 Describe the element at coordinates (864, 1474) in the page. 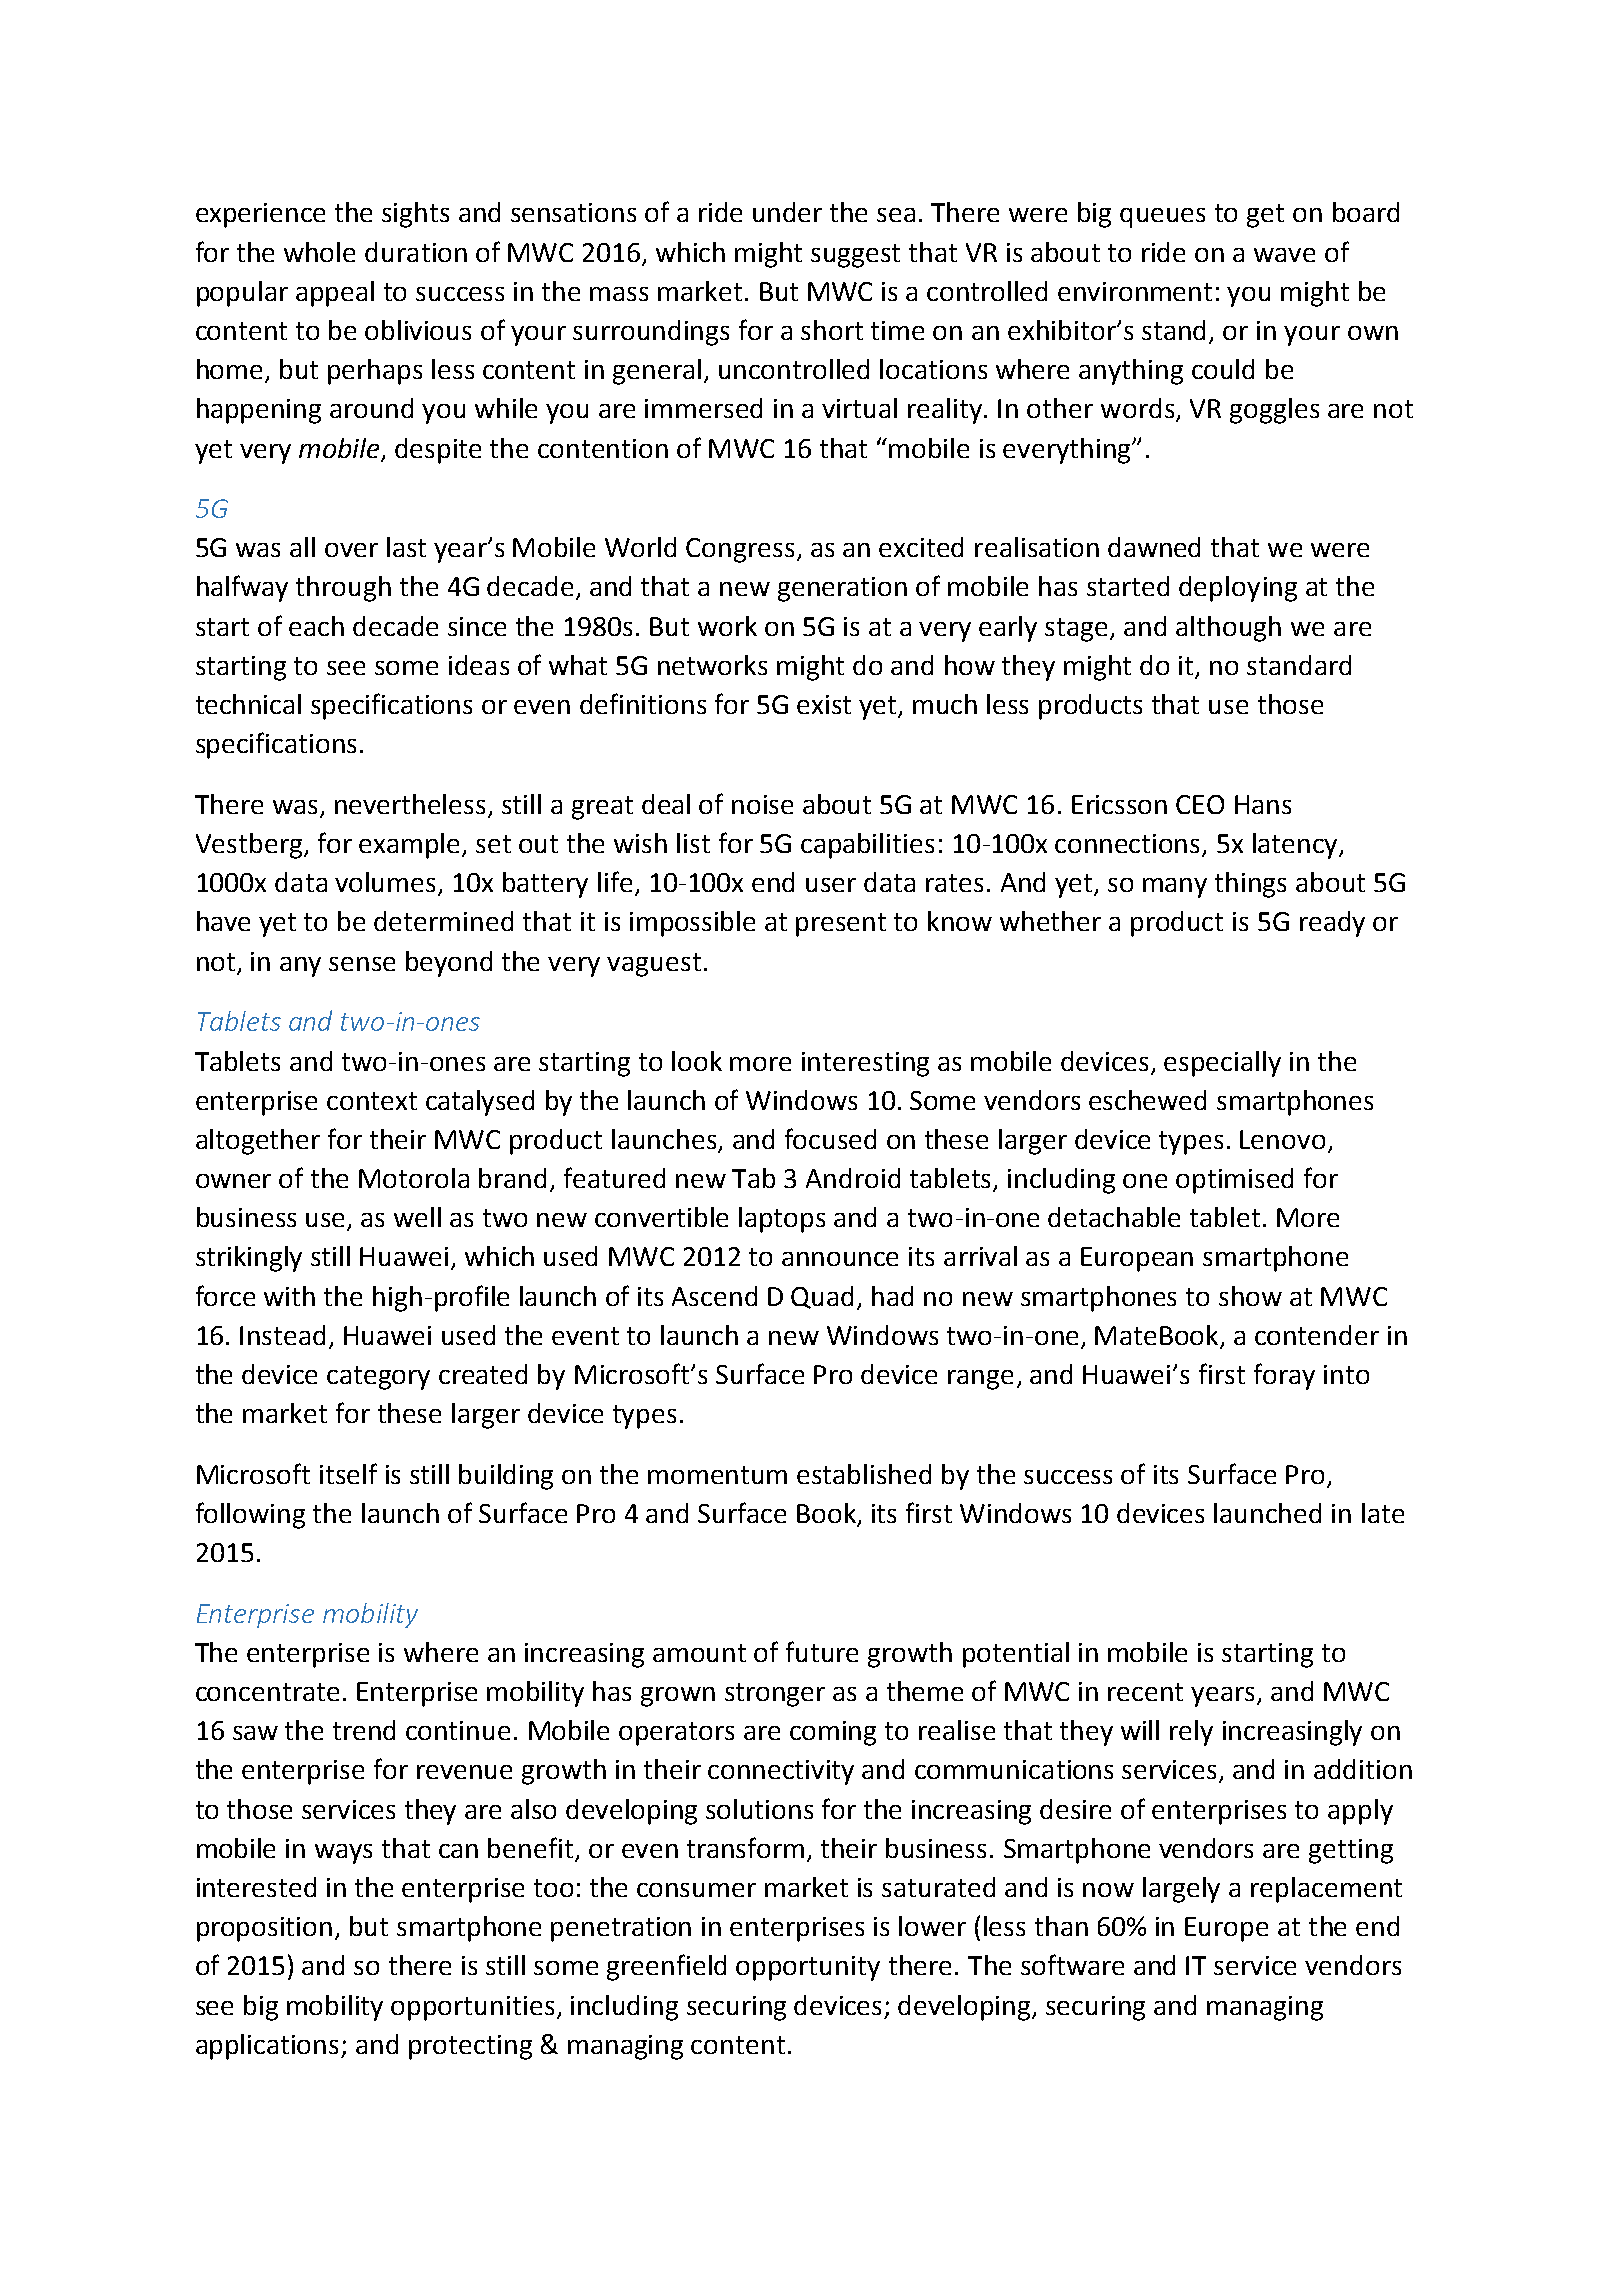

I see `established` at that location.
